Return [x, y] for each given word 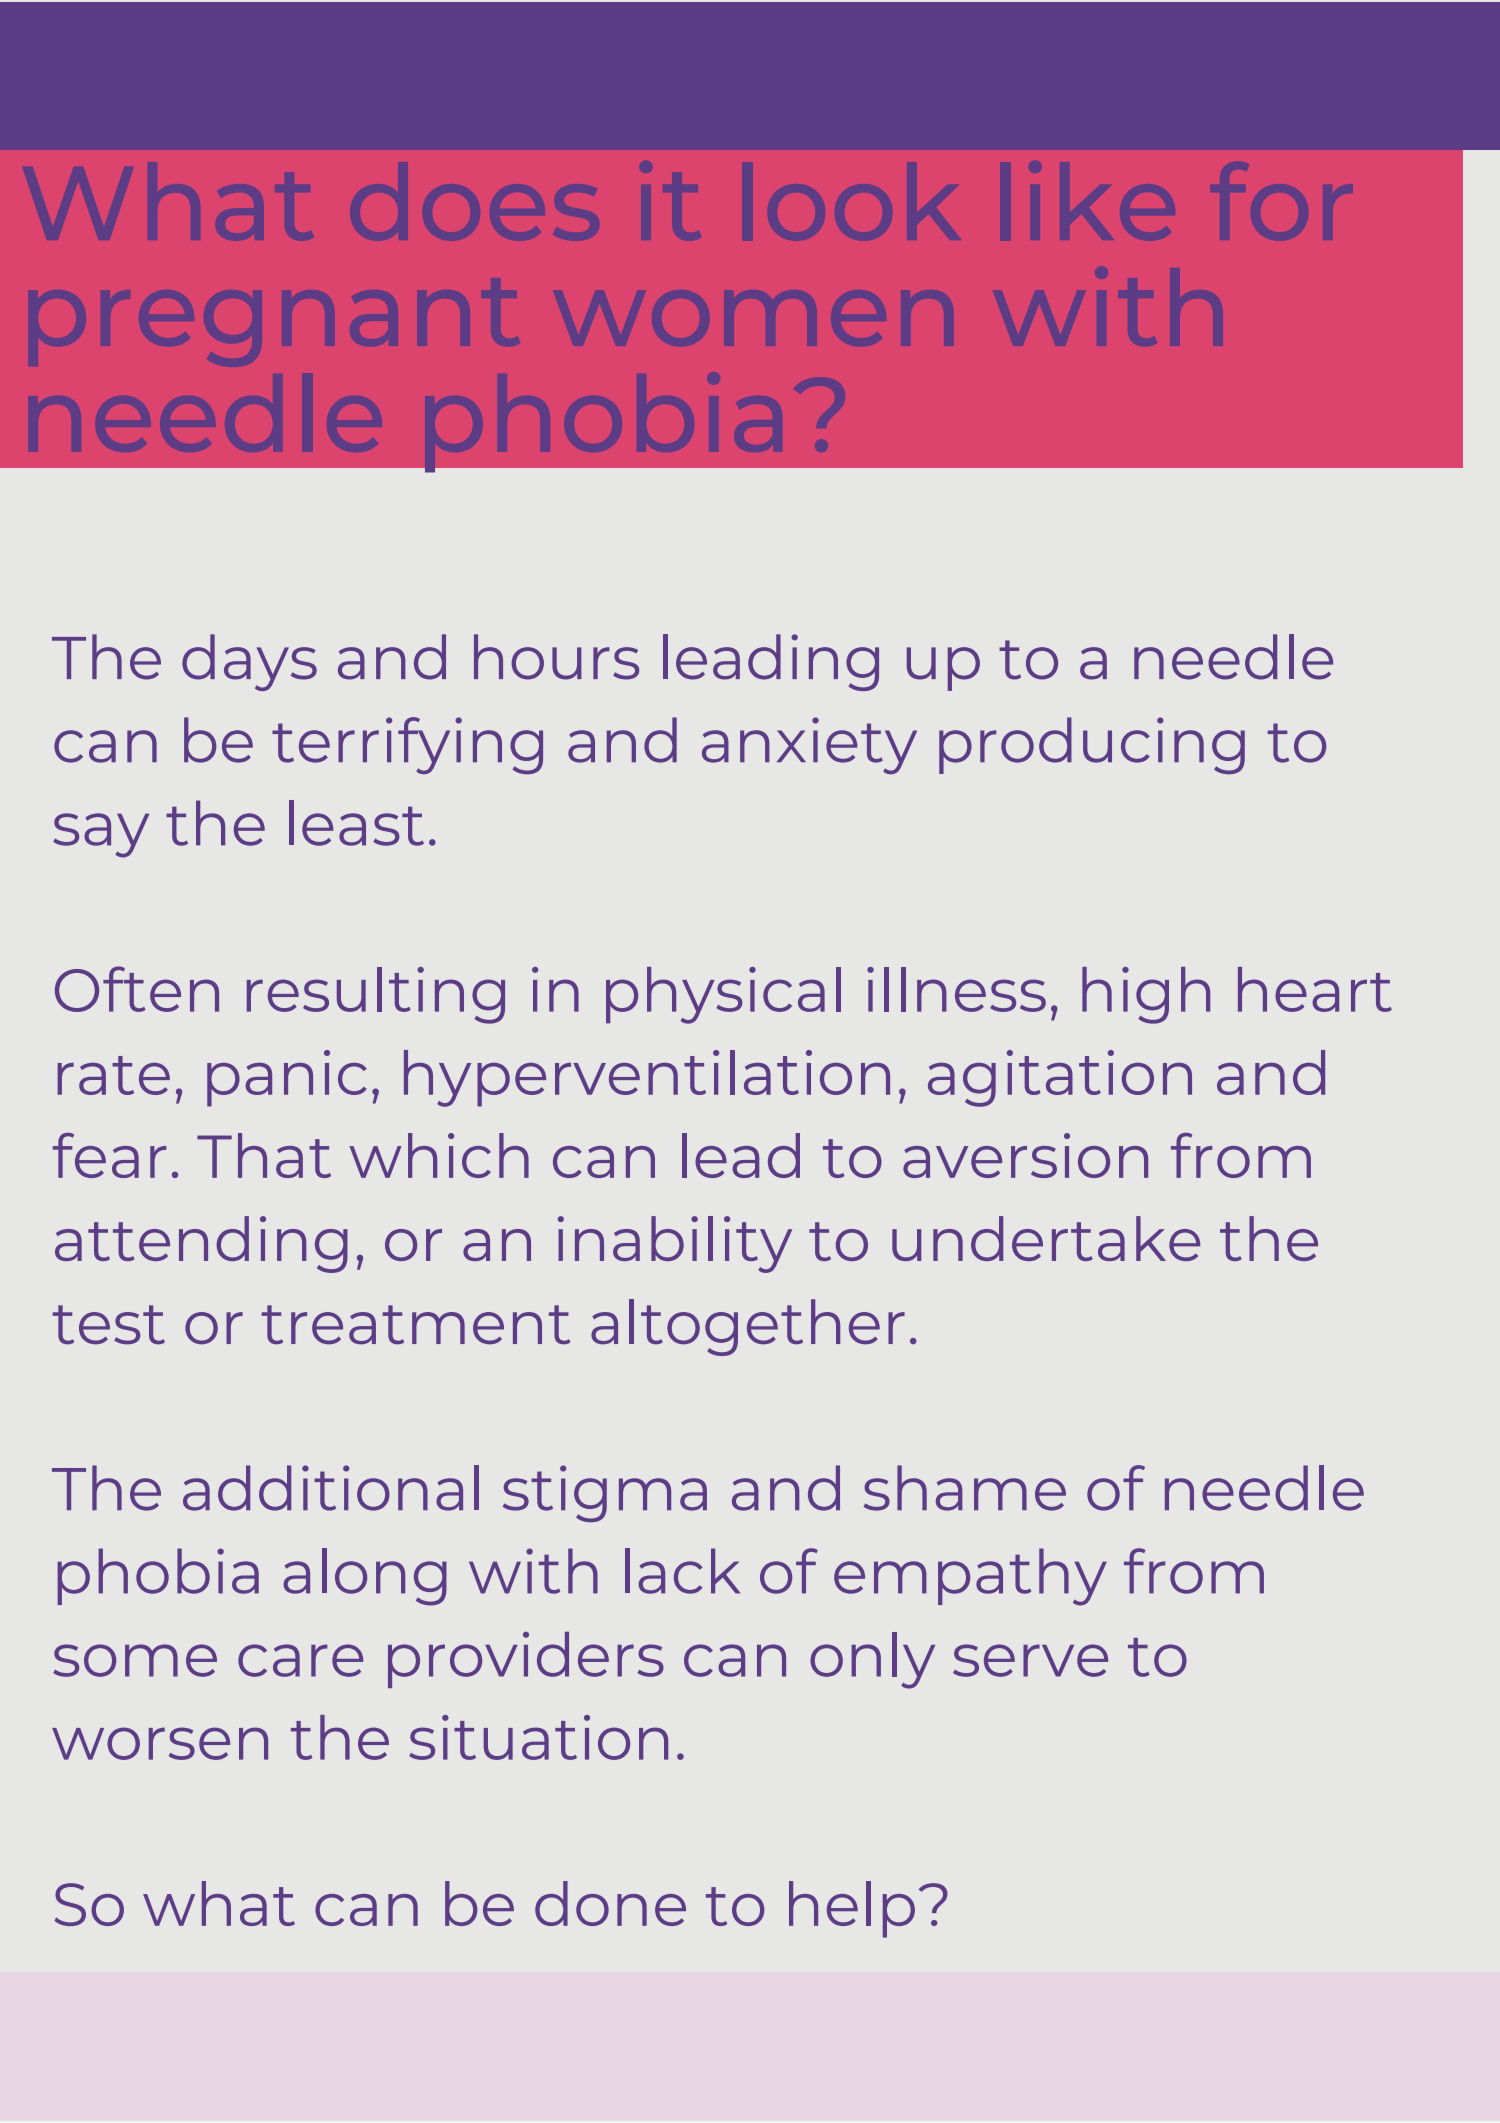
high [1146, 995]
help [852, 1909]
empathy [970, 1577]
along [365, 1577]
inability [674, 1244]
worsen [160, 1743]
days [249, 662]
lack [682, 1571]
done [610, 1903]
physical [723, 995]
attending [201, 1244]
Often [137, 989]
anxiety [809, 745]
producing [1092, 745]
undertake [1046, 1238]
